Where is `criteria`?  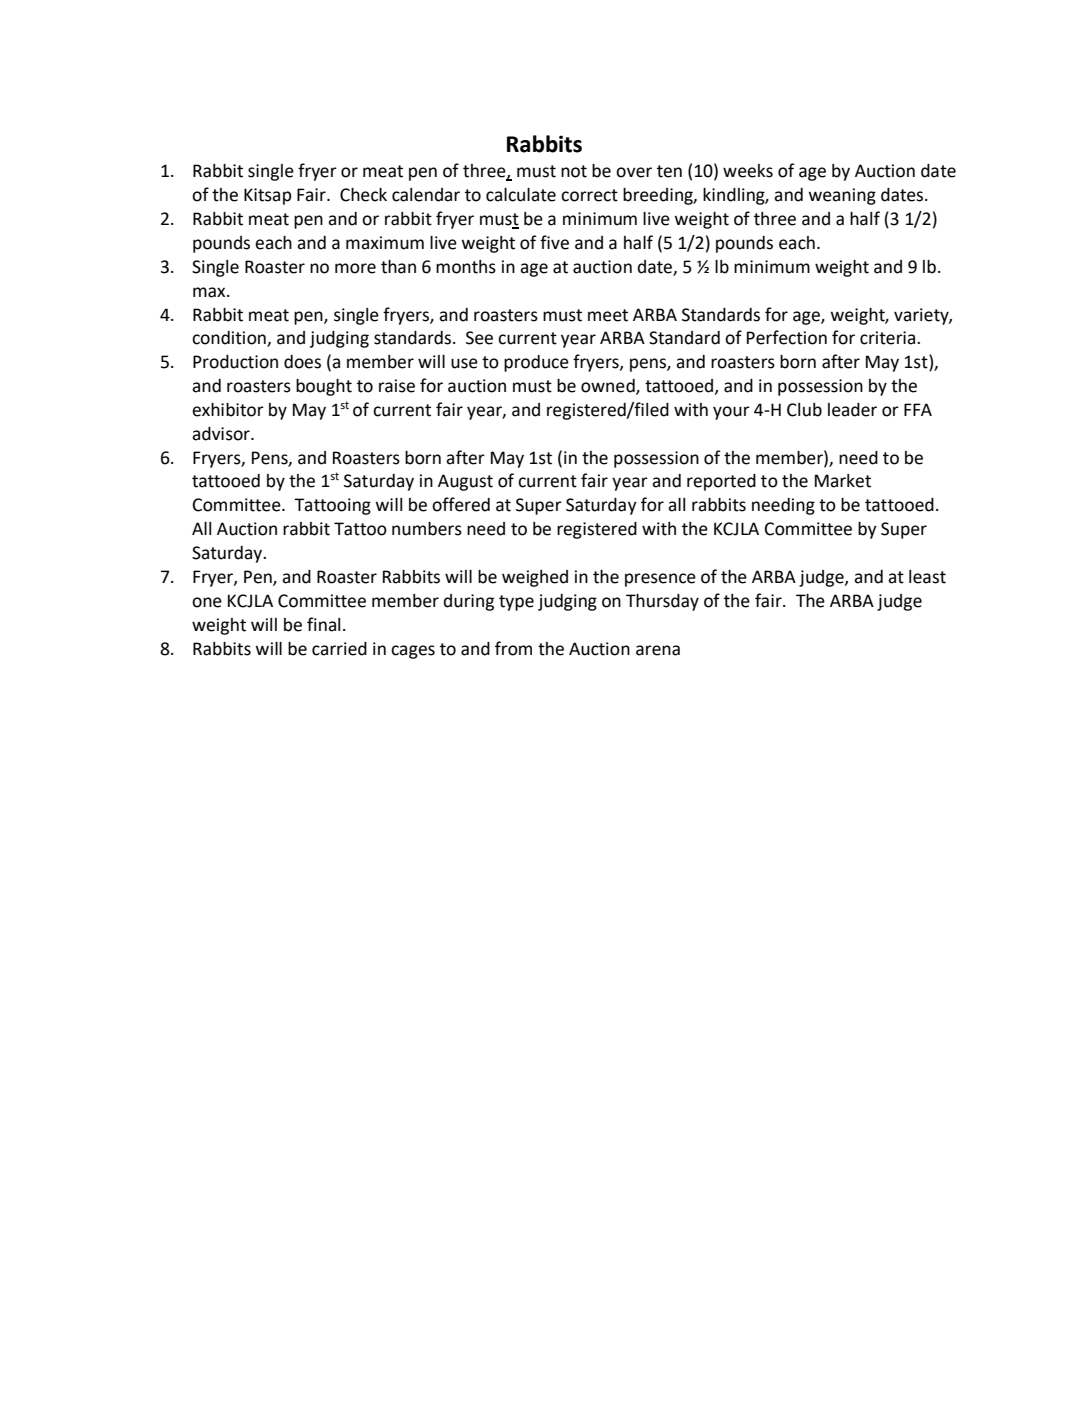 criteria is located at coordinates (889, 338).
